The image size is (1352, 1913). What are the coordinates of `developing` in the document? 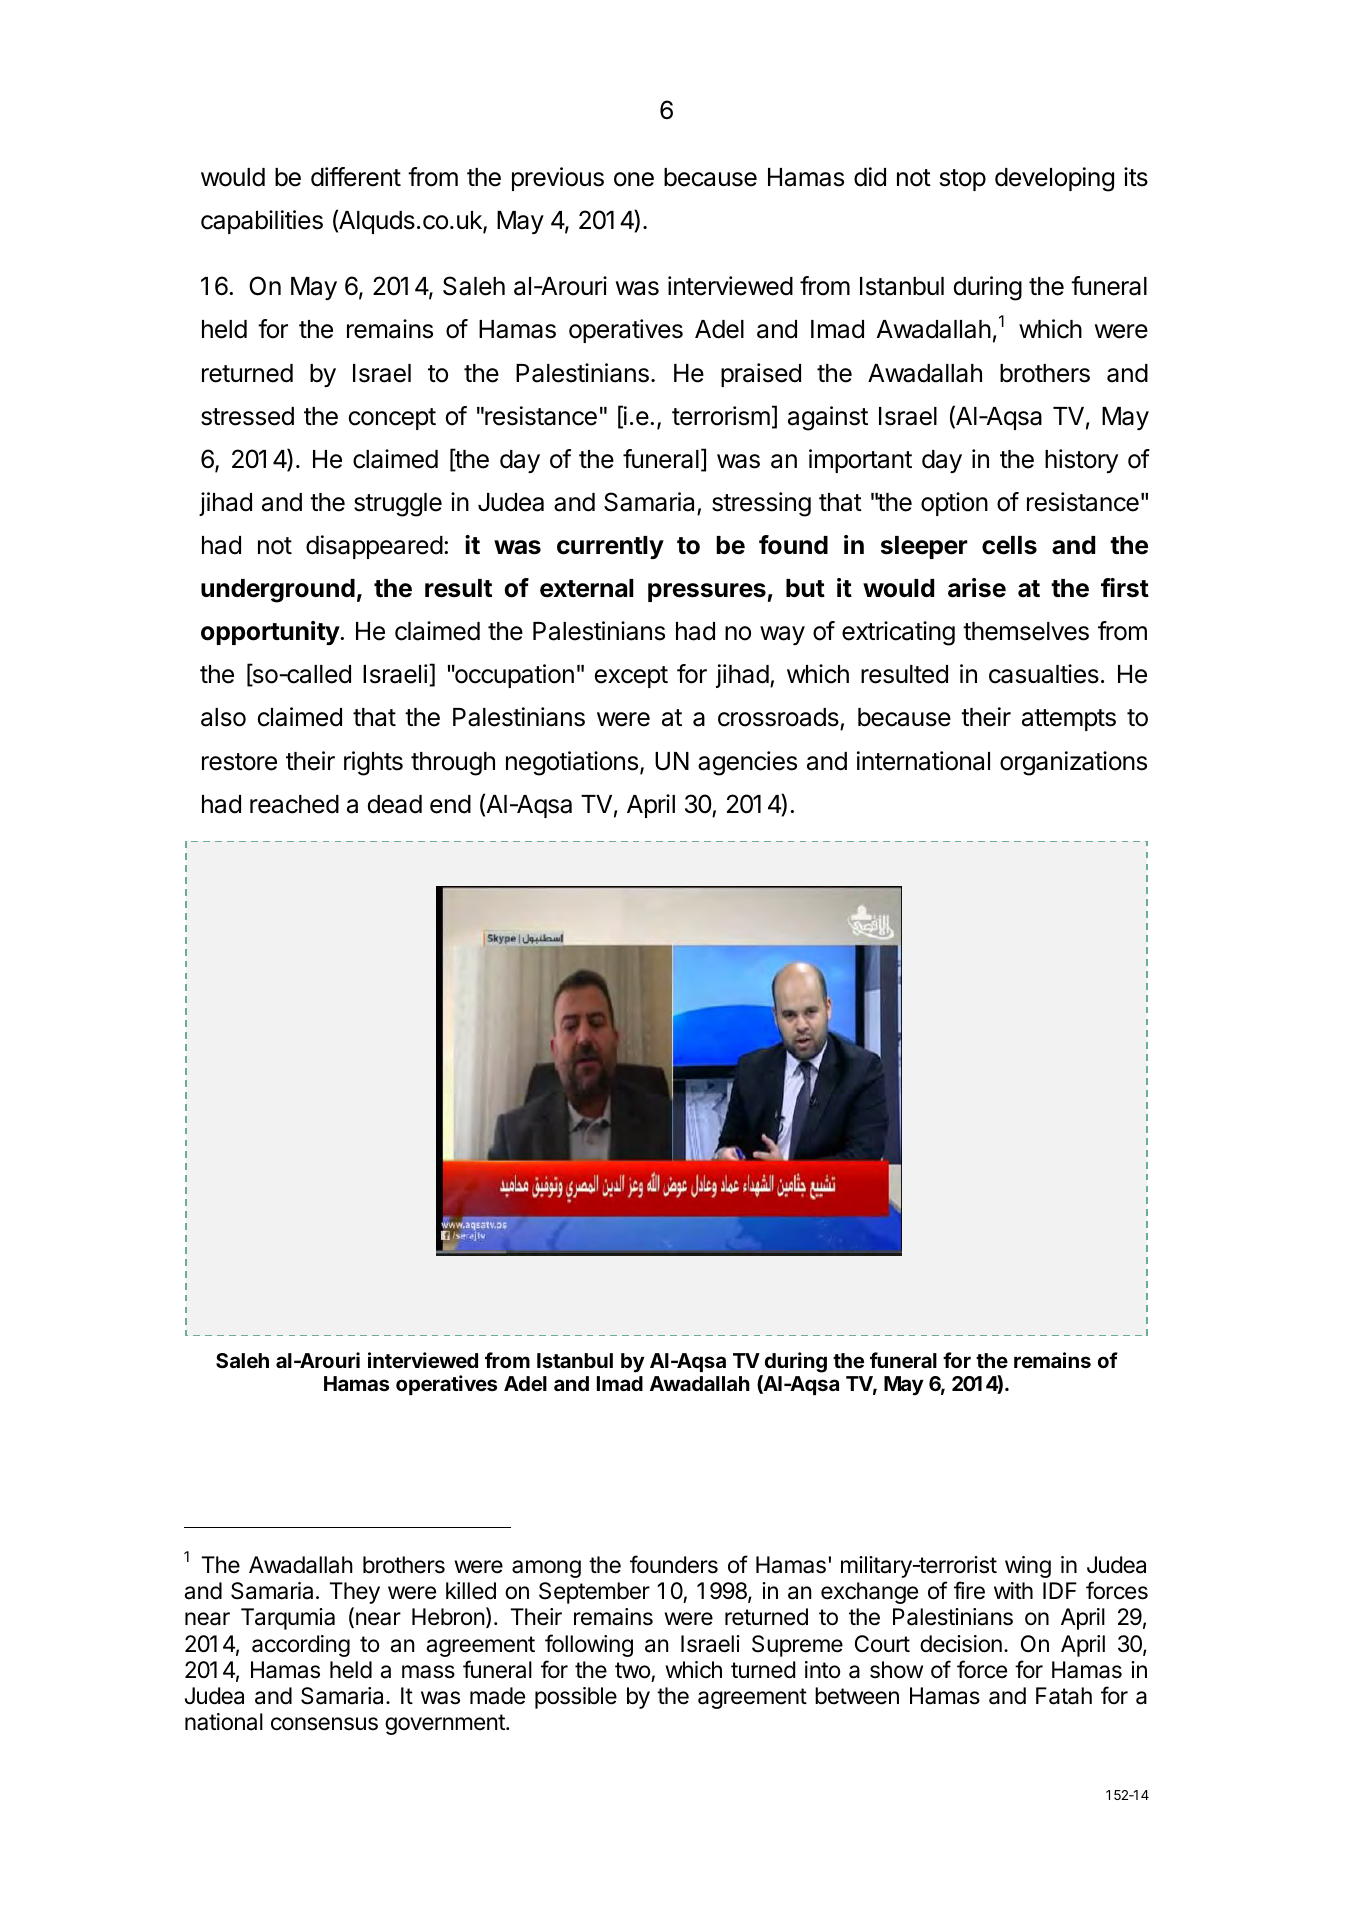 It's located at (1054, 179).
